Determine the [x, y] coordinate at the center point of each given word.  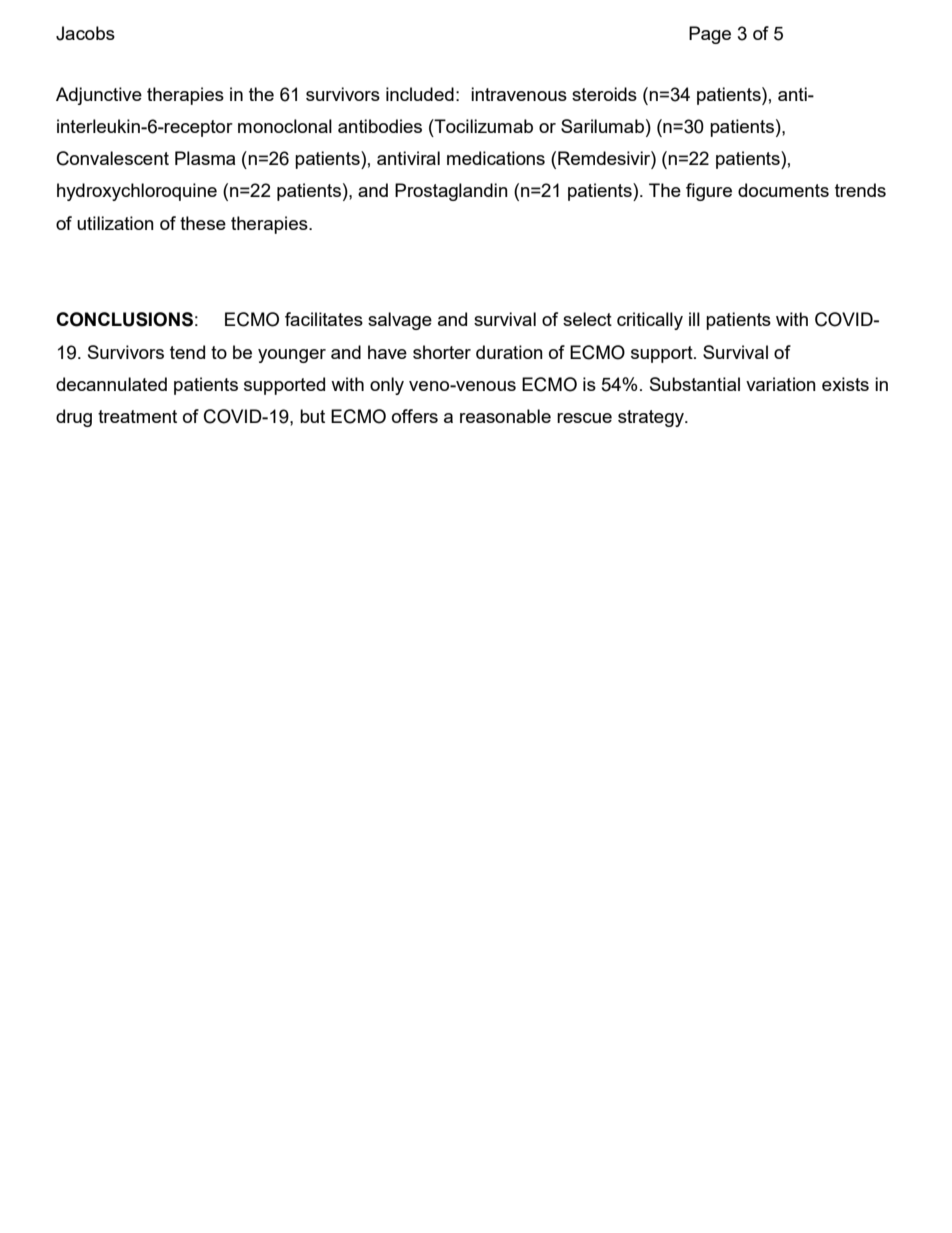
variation [781, 384]
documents [783, 190]
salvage [400, 321]
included [420, 94]
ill [694, 319]
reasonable [505, 416]
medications [496, 158]
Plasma [205, 158]
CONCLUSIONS [124, 319]
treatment [137, 416]
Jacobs [85, 33]
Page [710, 35]
